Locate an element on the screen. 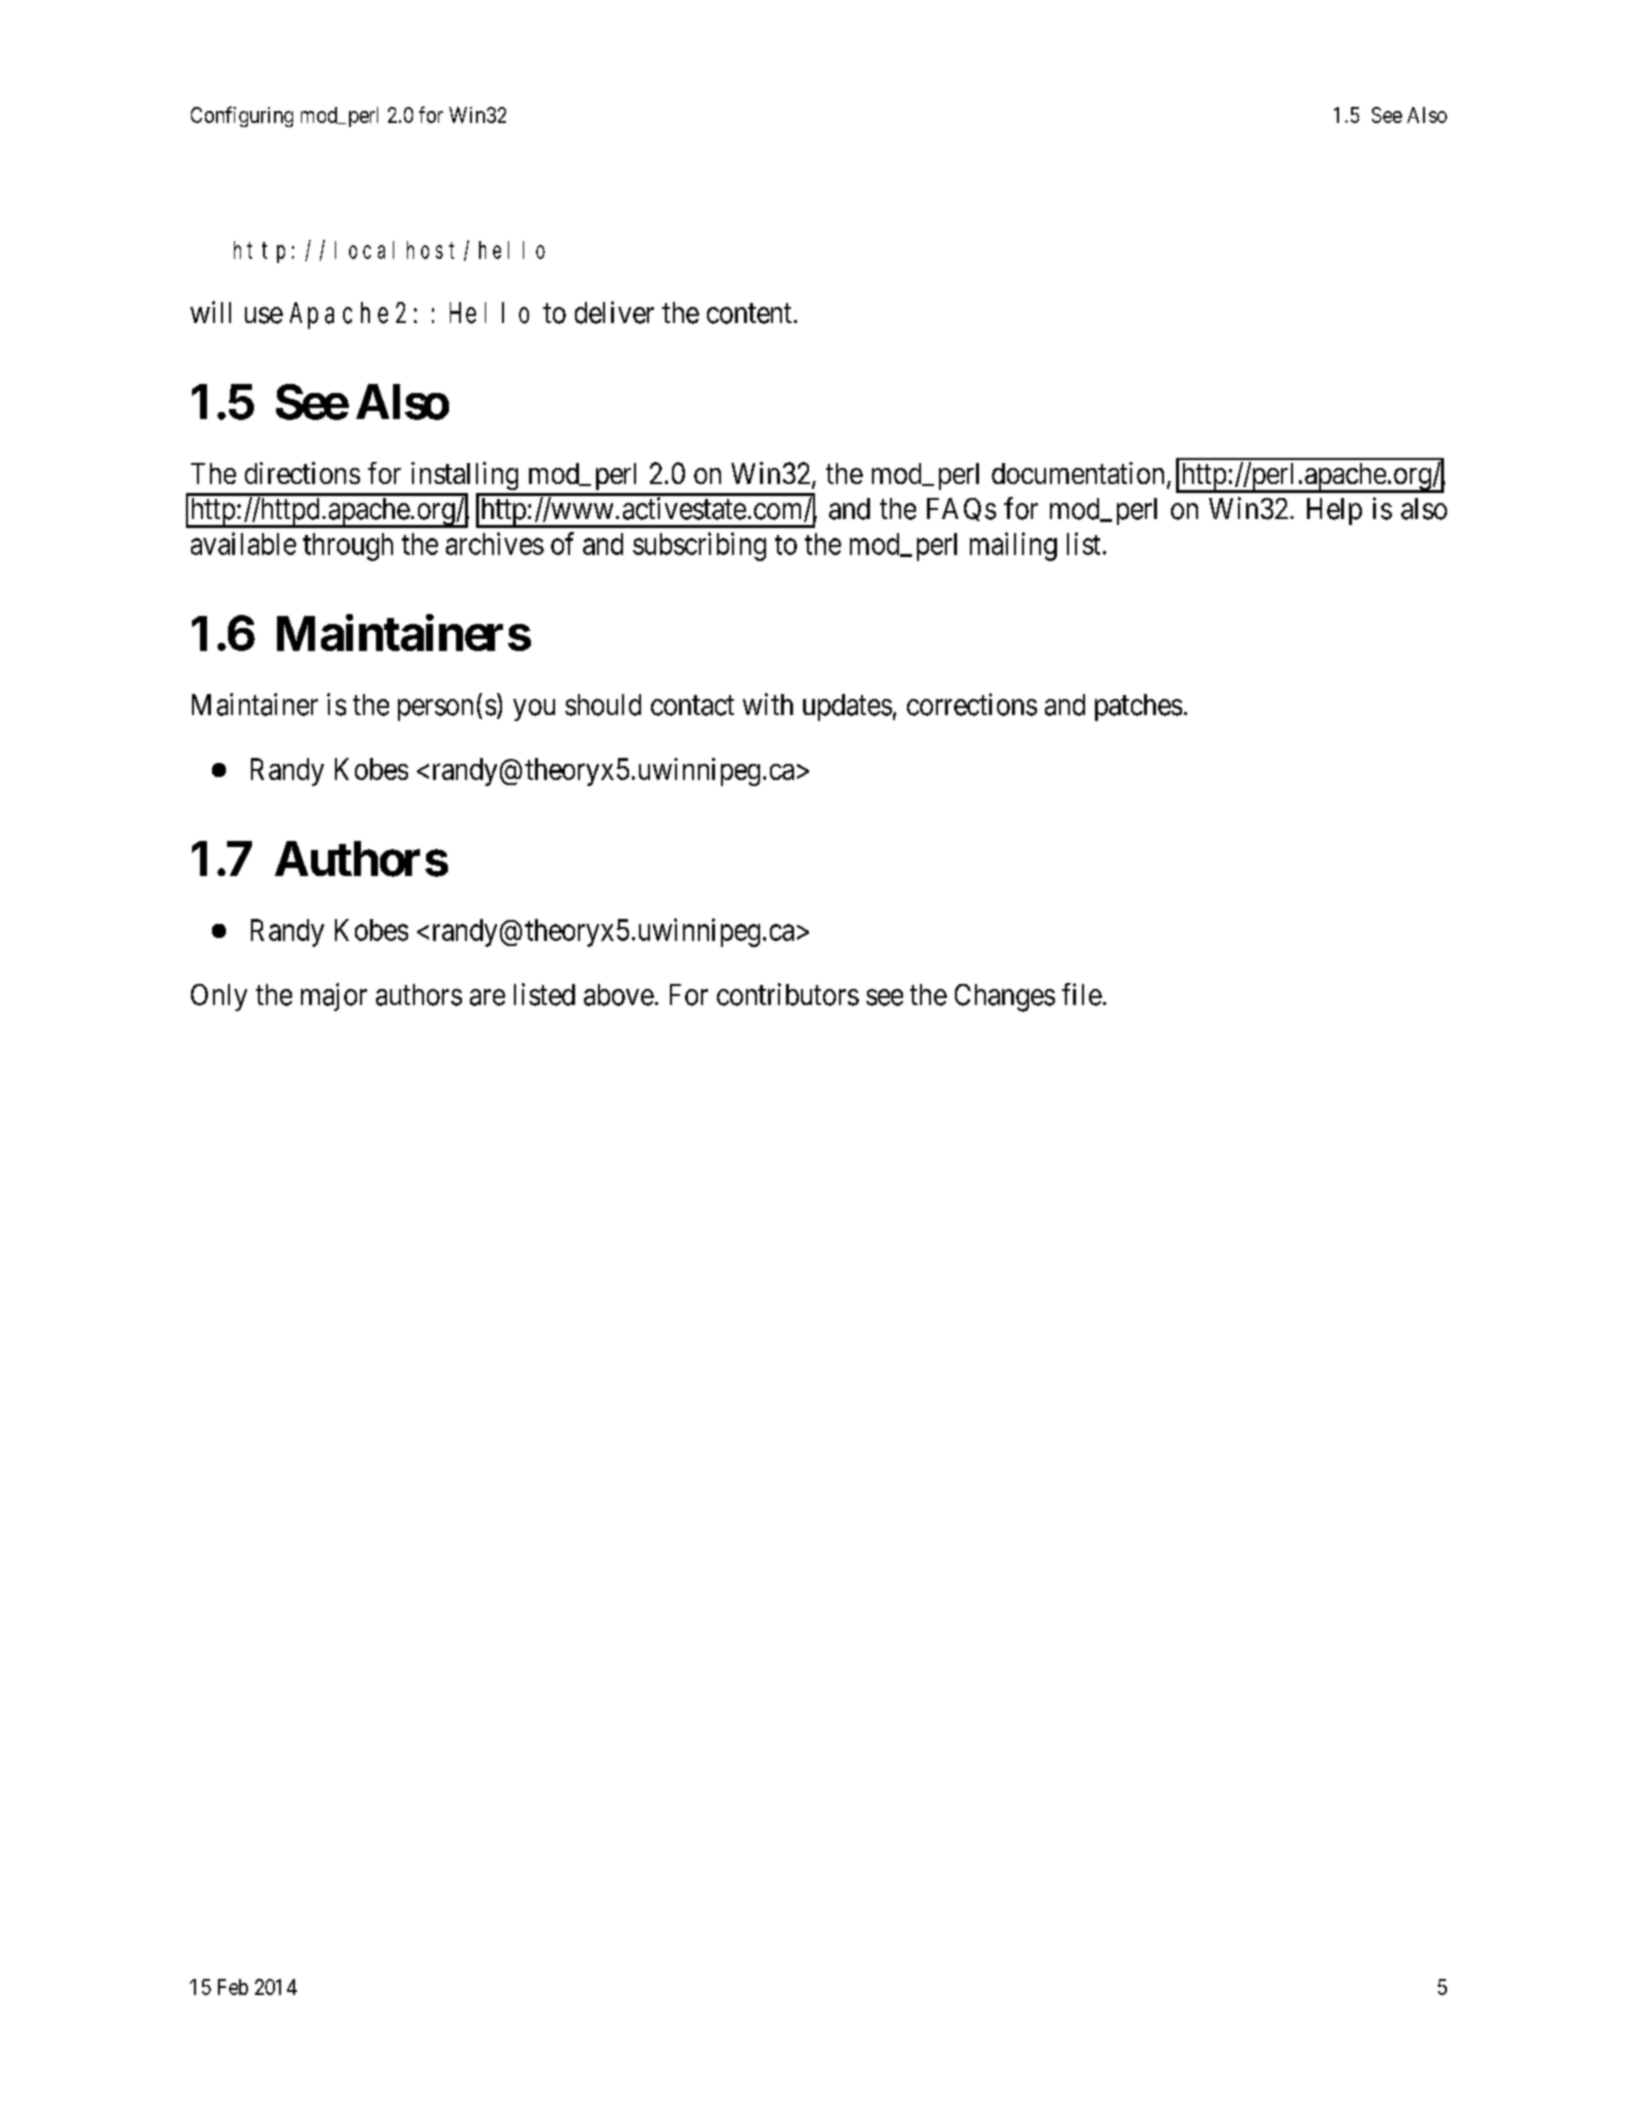 Image resolution: width=1634 pixels, height=2115 pixels. documentation is located at coordinates (1078, 473).
